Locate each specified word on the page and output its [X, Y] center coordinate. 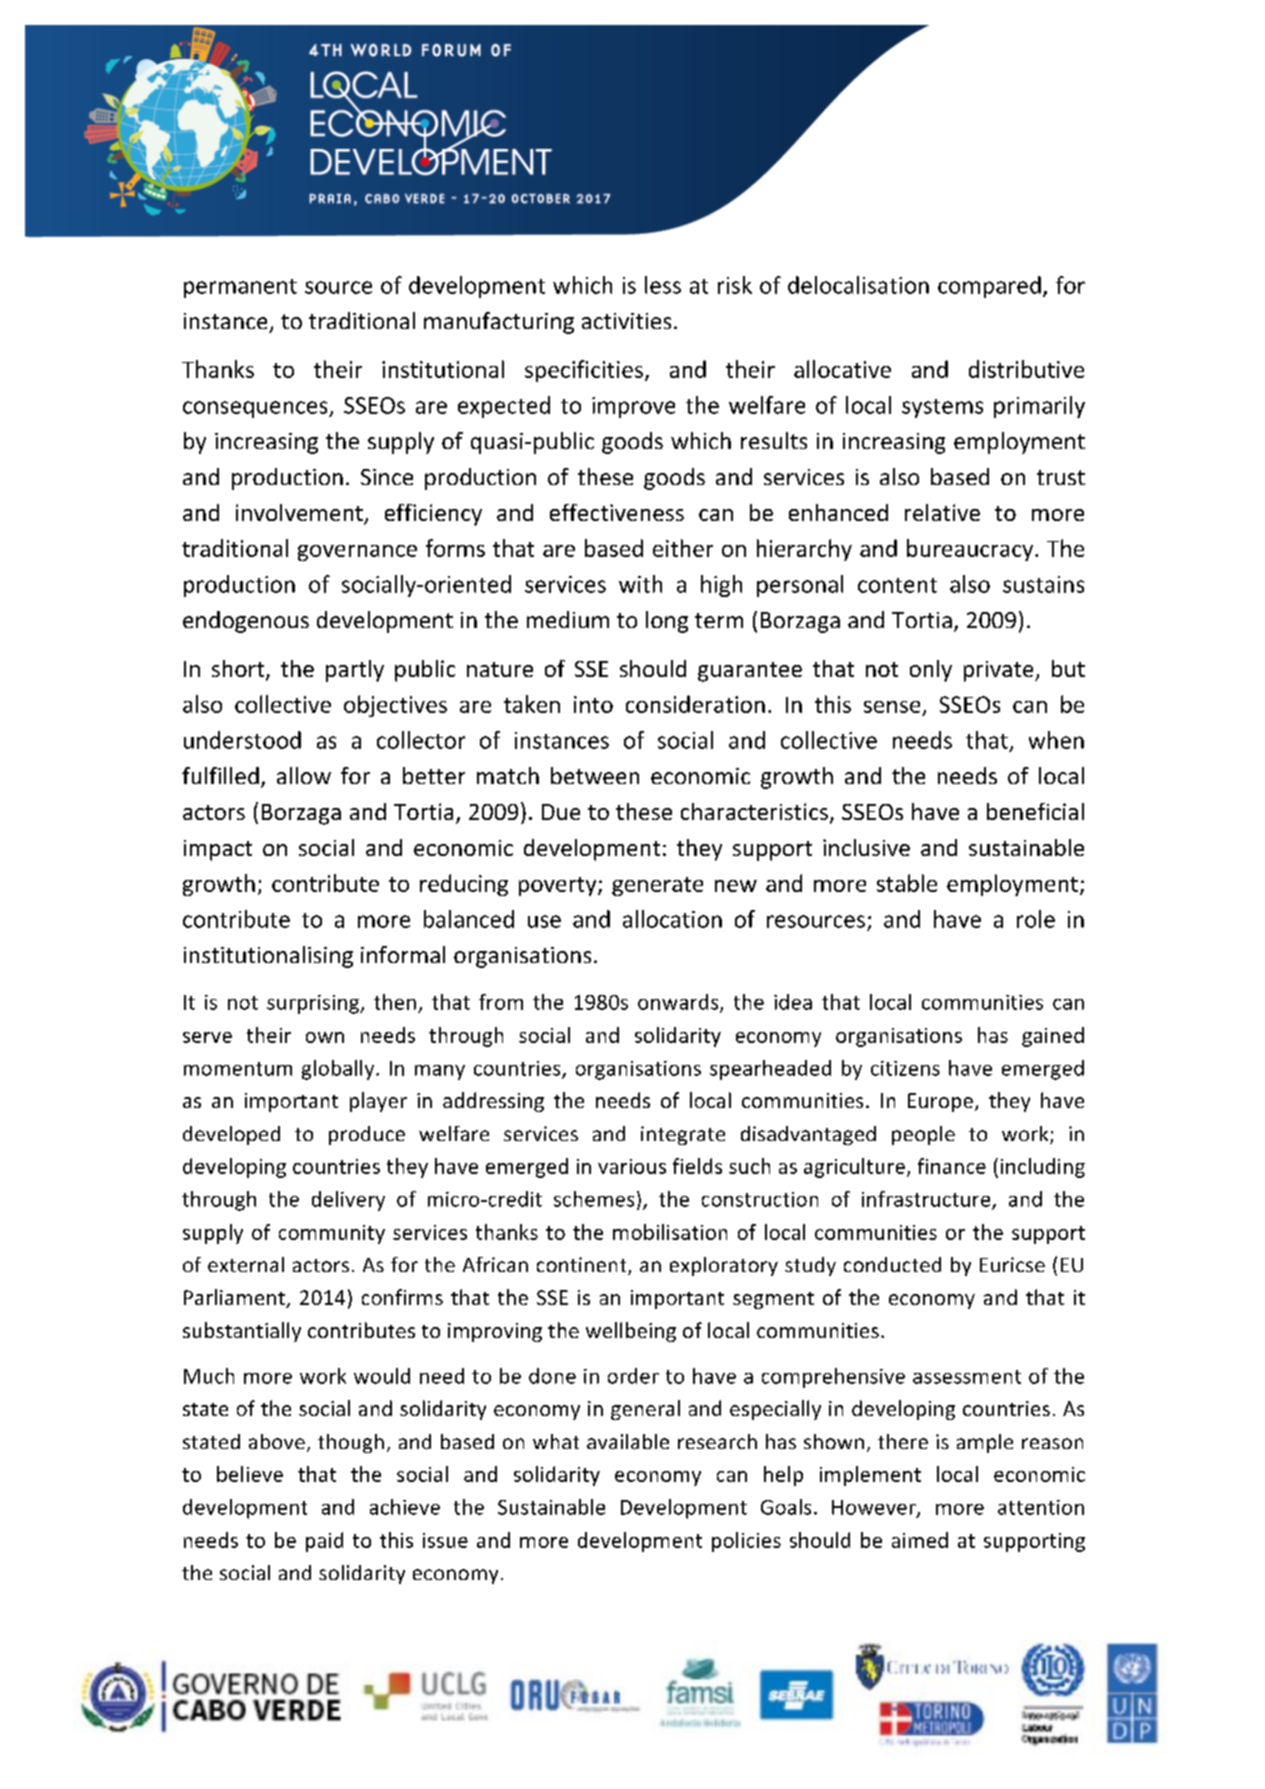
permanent [240, 288]
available [628, 1441]
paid [324, 1542]
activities [626, 321]
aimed [920, 1540]
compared [989, 287]
